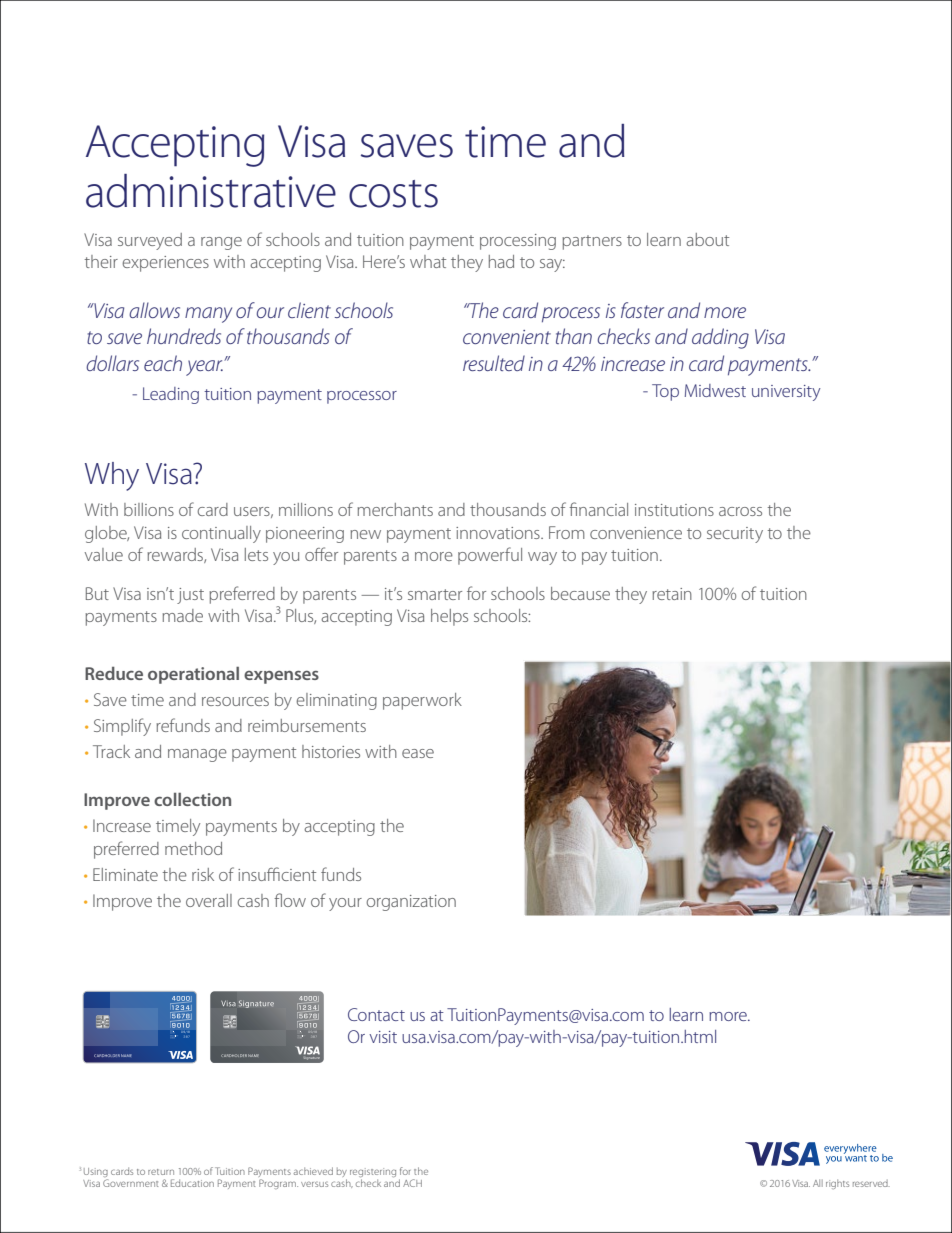  I want to click on innovations, so click(499, 533).
